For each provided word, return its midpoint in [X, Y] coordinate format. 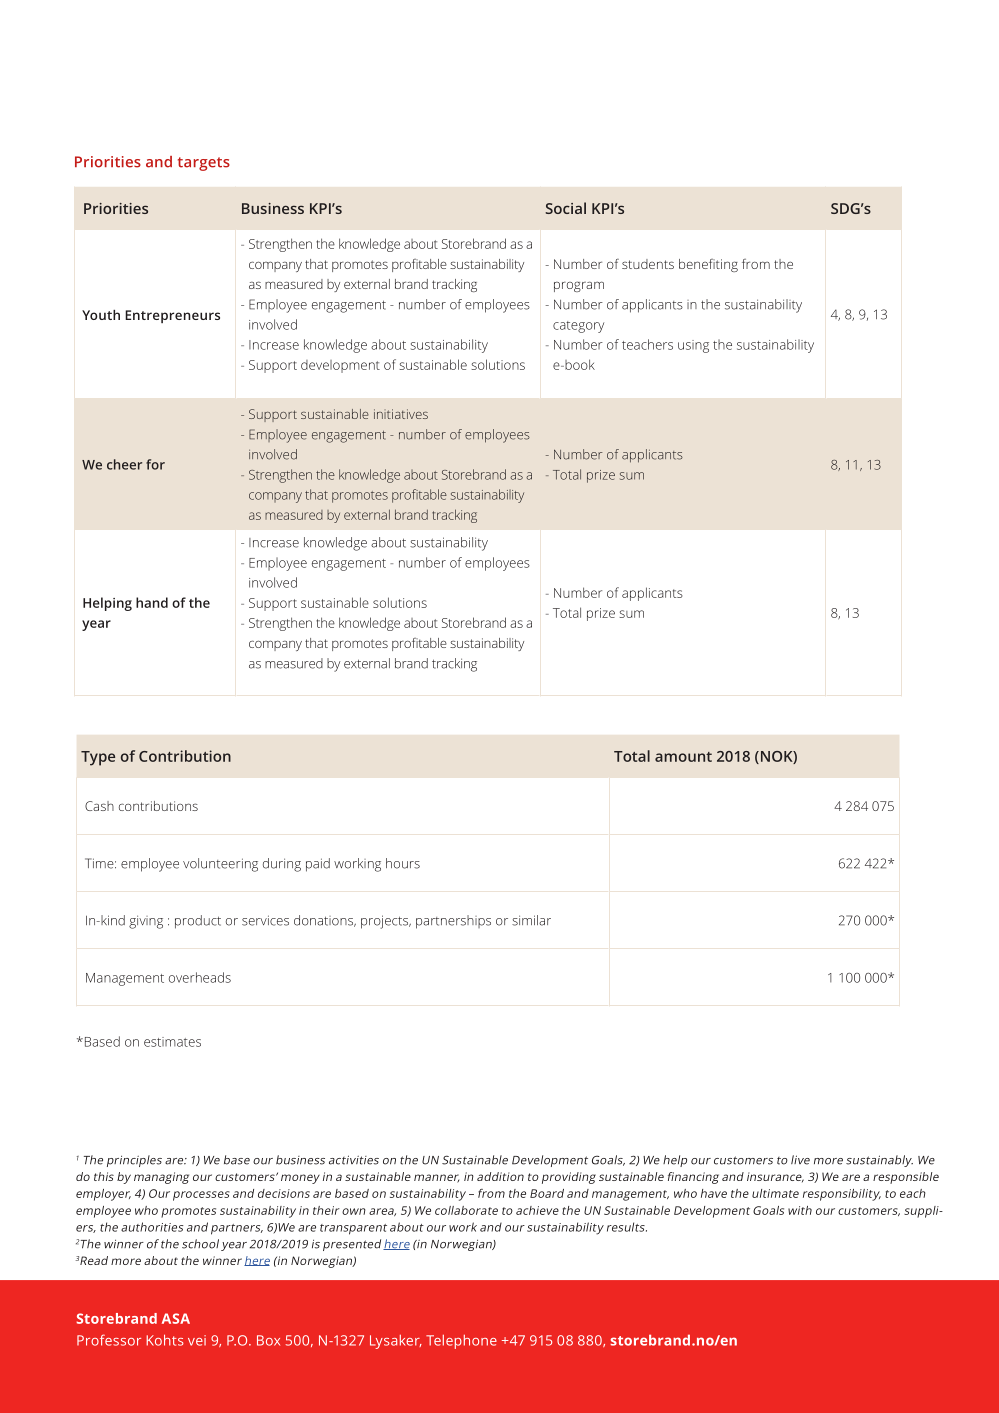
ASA [176, 1318]
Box [268, 1340]
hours [403, 863]
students [648, 264]
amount [683, 757]
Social [565, 208]
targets [204, 164]
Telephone [461, 1342]
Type [98, 758]
